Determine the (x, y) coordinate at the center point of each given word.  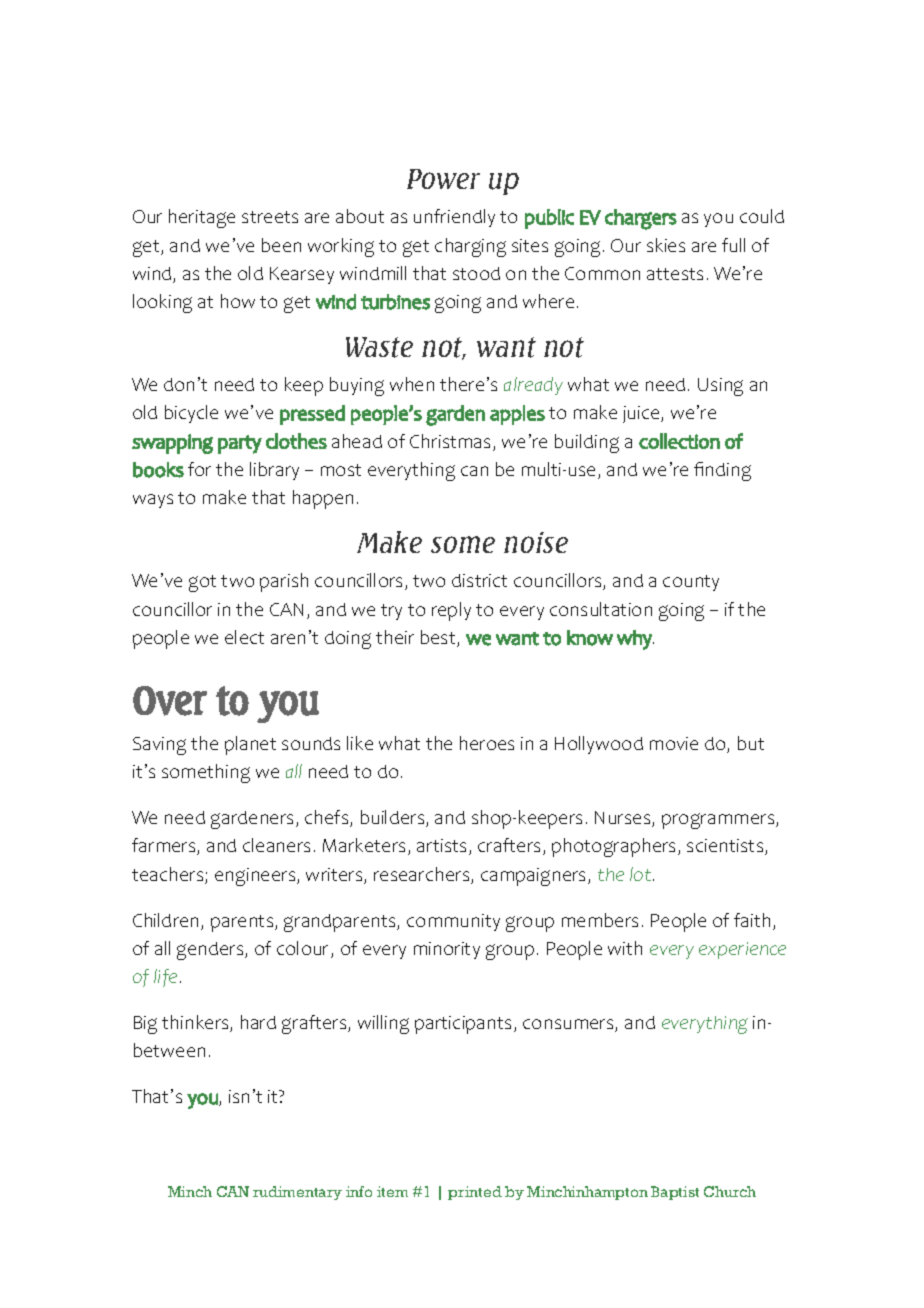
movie (674, 743)
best (439, 638)
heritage (202, 218)
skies (666, 245)
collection (679, 441)
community (453, 922)
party (240, 444)
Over (170, 701)
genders (211, 951)
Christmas (452, 442)
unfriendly (454, 218)
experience (742, 950)
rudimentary (297, 1193)
